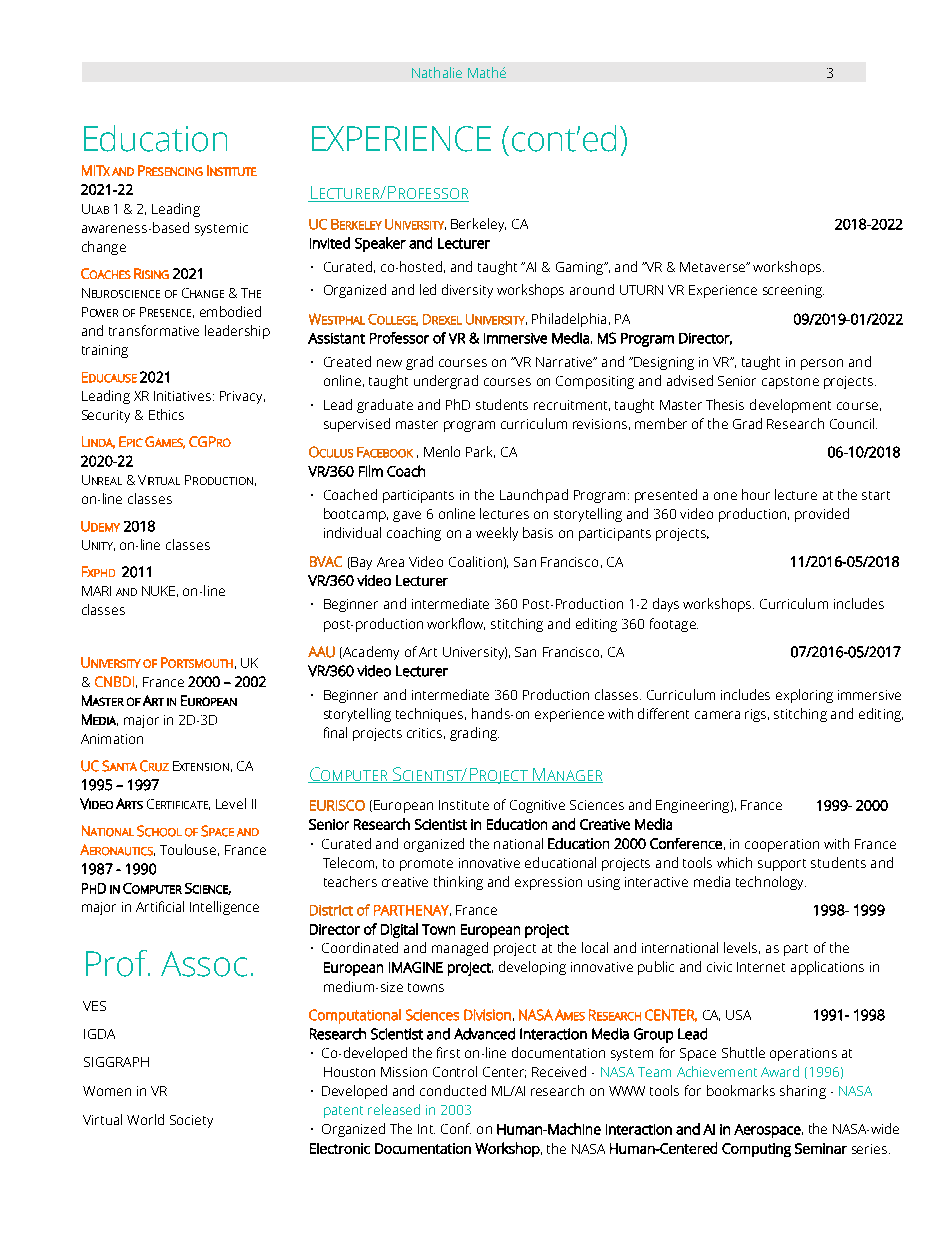  I want to click on Artificial, so click(160, 906).
